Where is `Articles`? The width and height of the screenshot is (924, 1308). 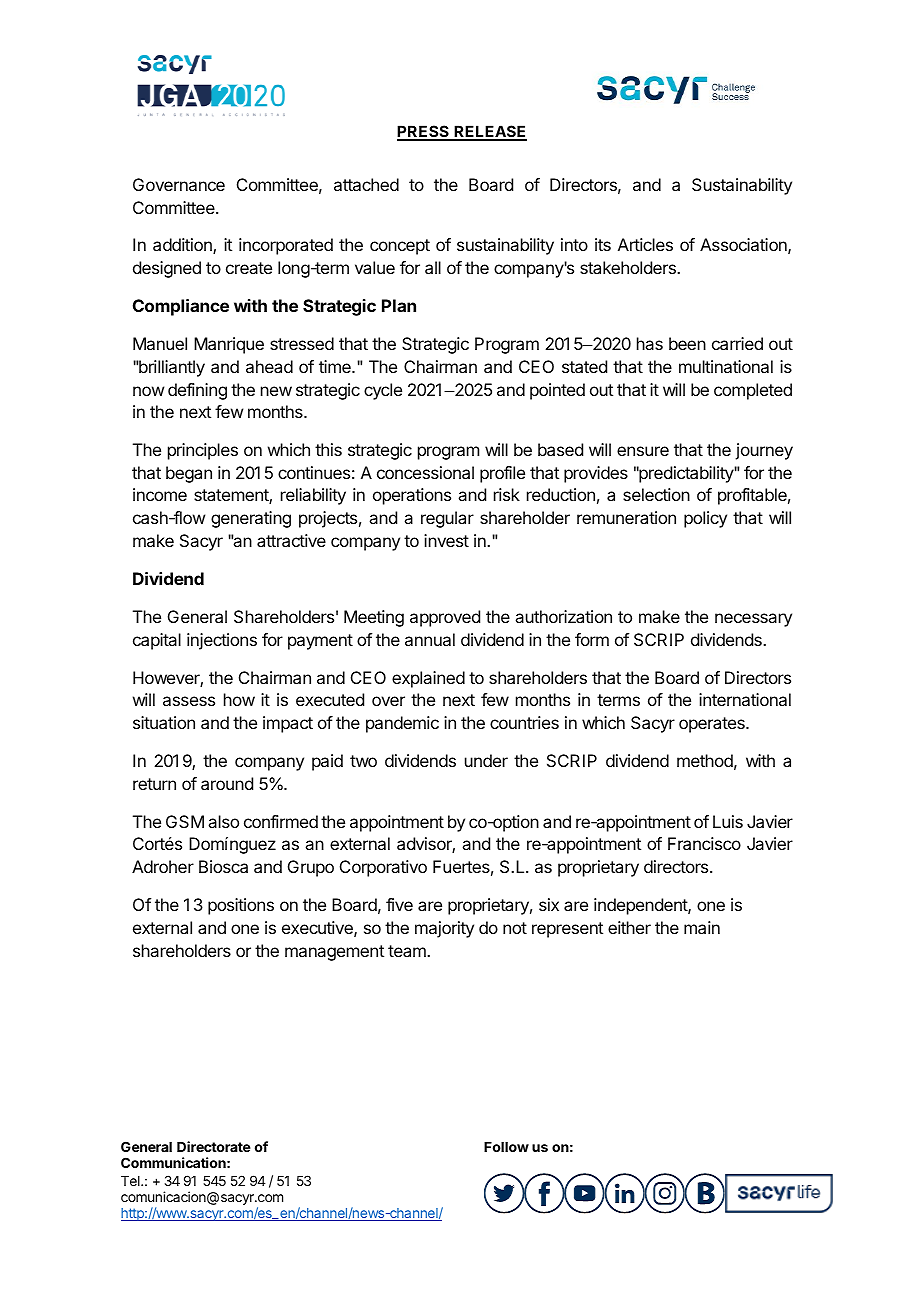 Articles is located at coordinates (645, 244).
